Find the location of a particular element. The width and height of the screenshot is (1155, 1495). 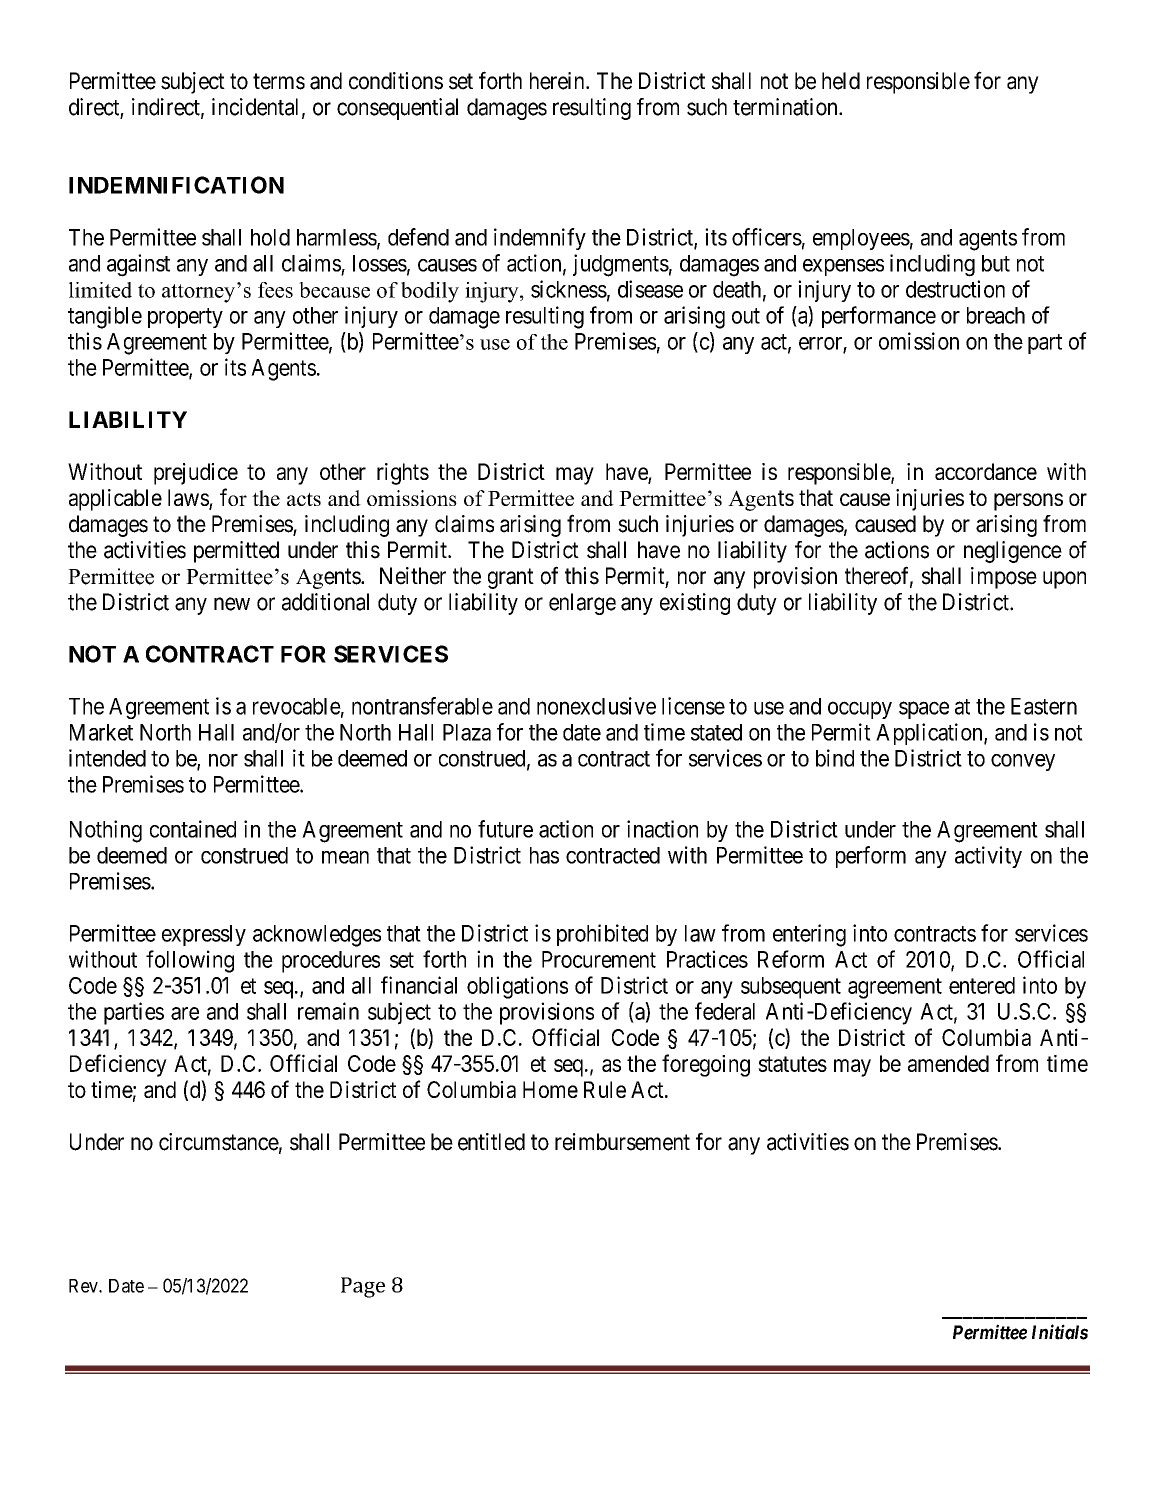

grant is located at coordinates (511, 578).
